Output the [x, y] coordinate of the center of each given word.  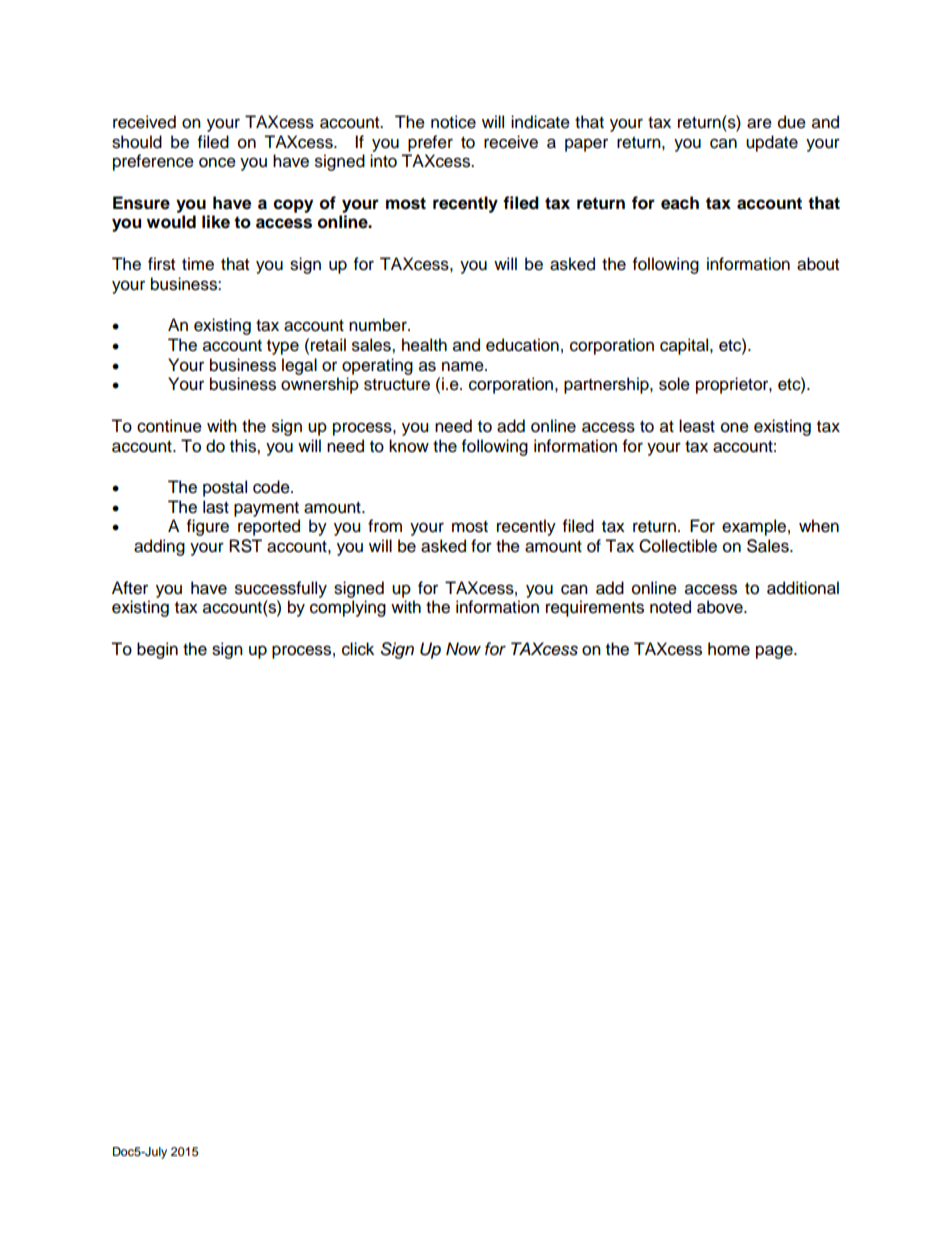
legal [299, 366]
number [379, 325]
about [818, 264]
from [385, 526]
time [198, 264]
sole [674, 384]
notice [453, 122]
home [729, 649]
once [217, 162]
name [464, 366]
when [819, 526]
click [358, 649]
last [216, 507]
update [772, 143]
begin [157, 650]
